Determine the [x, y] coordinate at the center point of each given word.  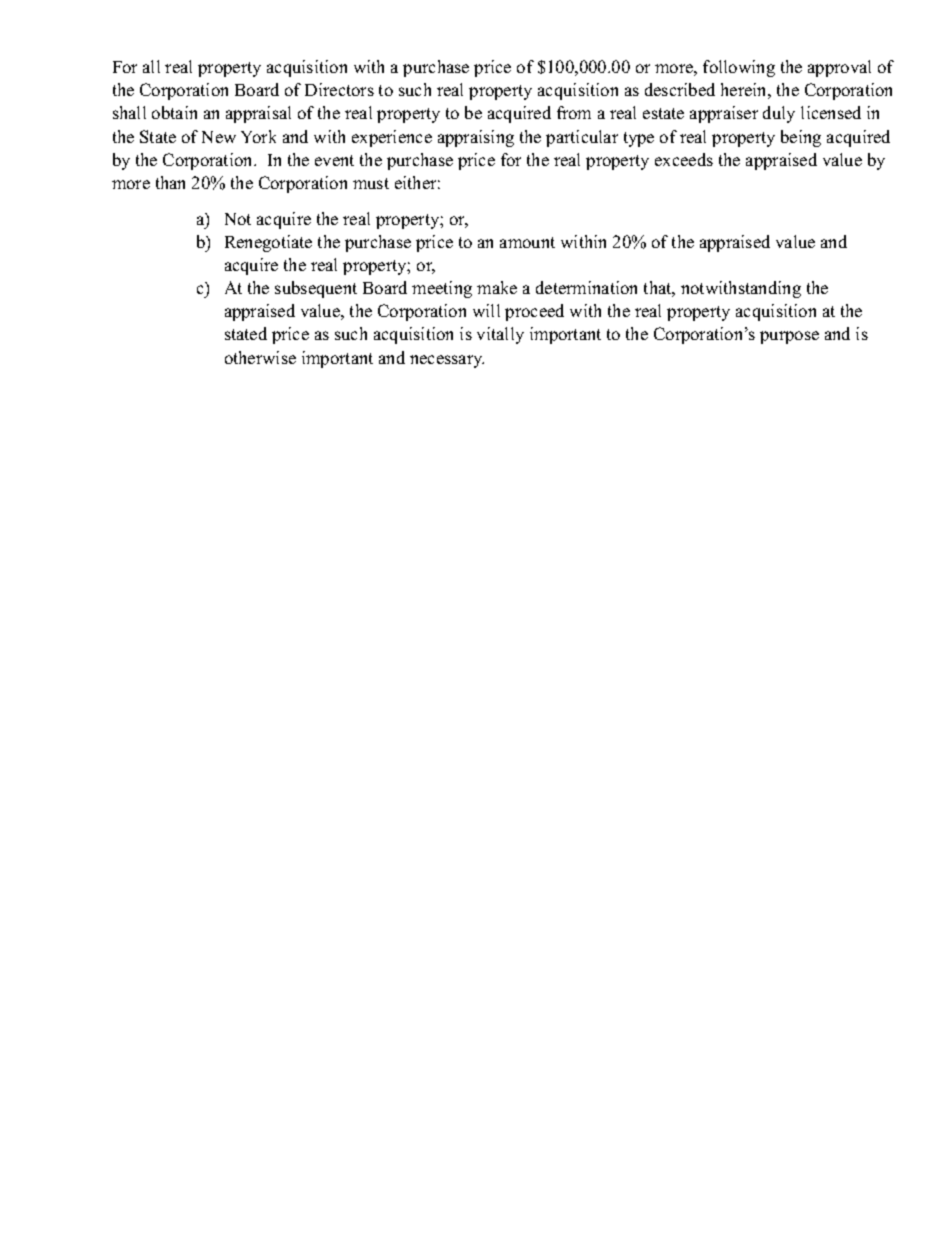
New [219, 137]
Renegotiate [268, 243]
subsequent [316, 289]
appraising [476, 138]
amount [527, 242]
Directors [339, 89]
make [497, 287]
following [739, 68]
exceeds [684, 159]
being [801, 138]
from [574, 112]
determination [586, 287]
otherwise [260, 357]
